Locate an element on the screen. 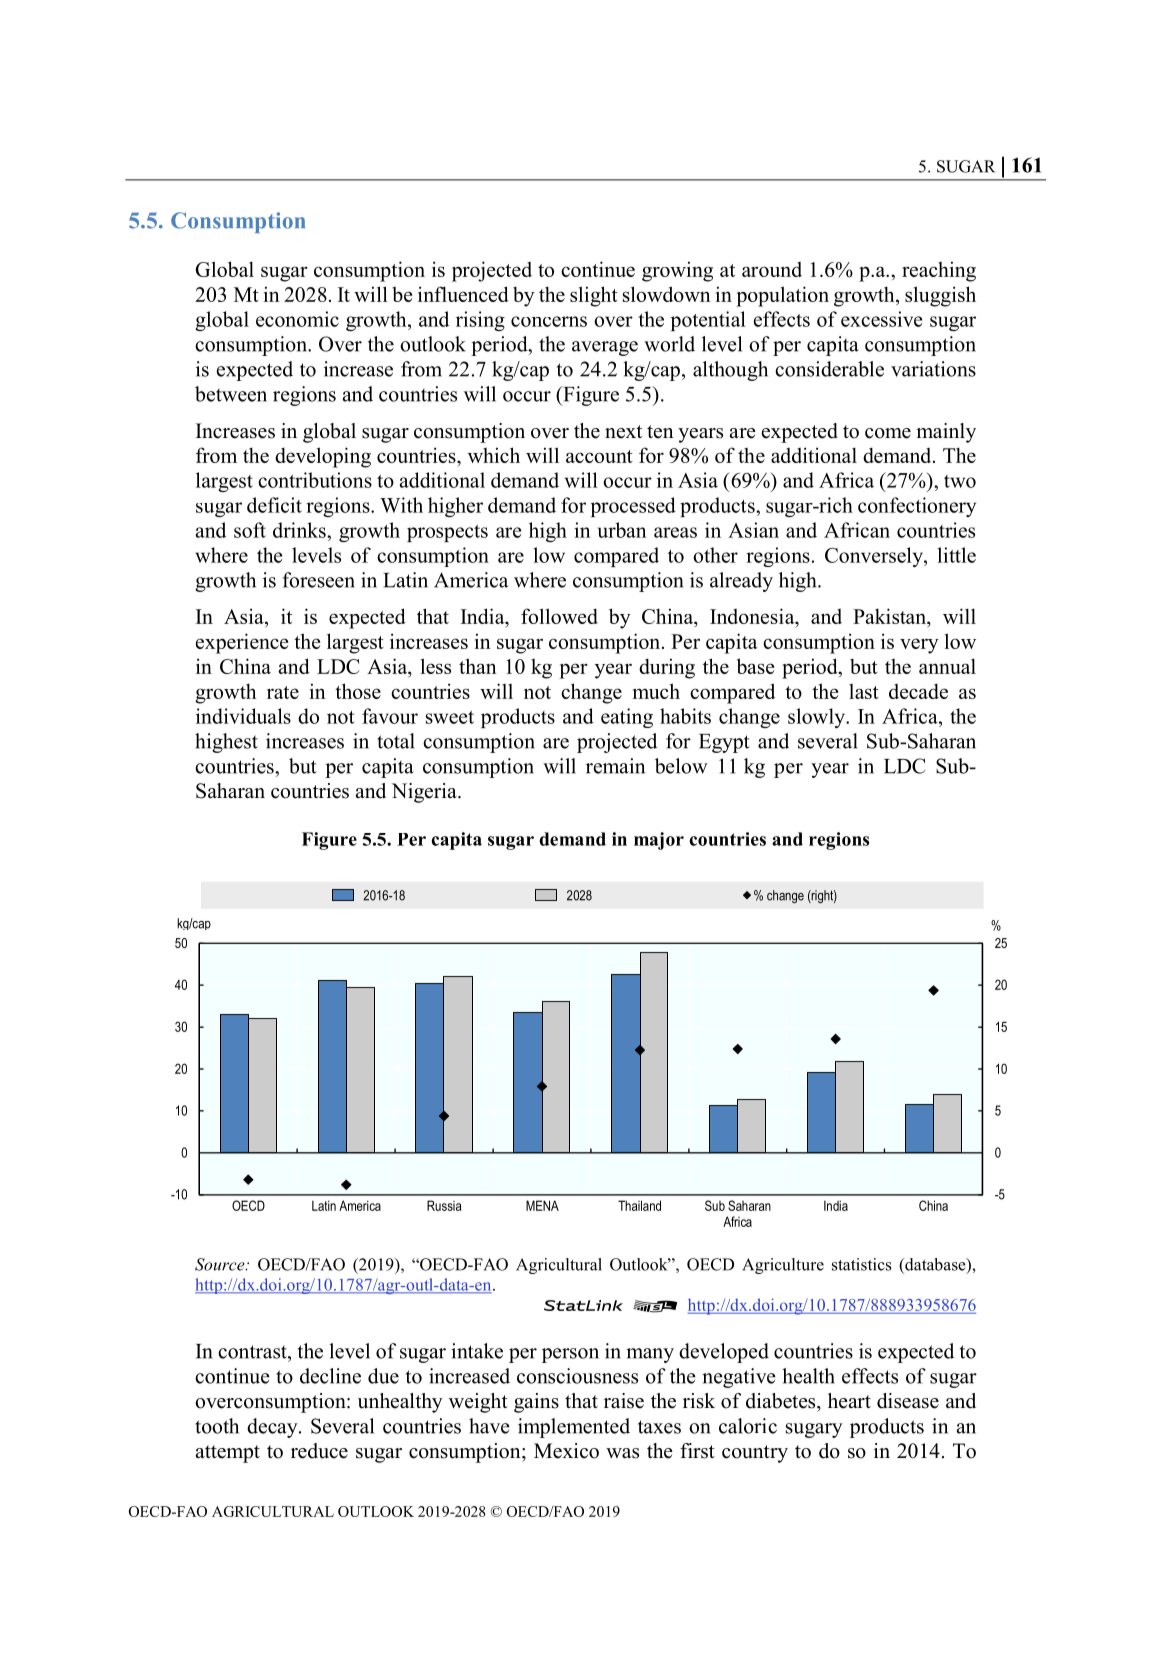 The image size is (1171, 1657). major is located at coordinates (659, 841).
